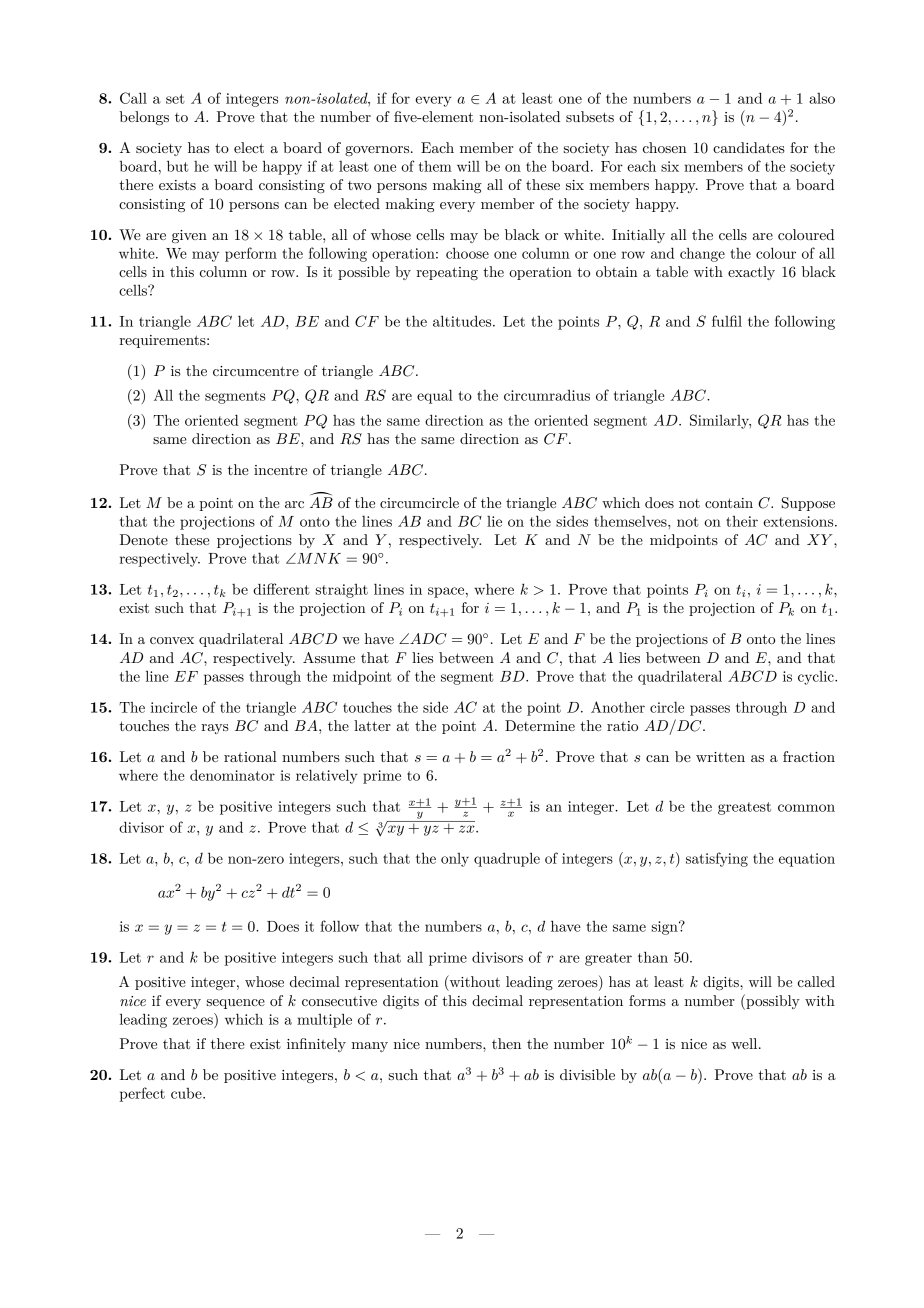 The height and width of the screenshot is (1308, 924). I want to click on but, so click(178, 166).
